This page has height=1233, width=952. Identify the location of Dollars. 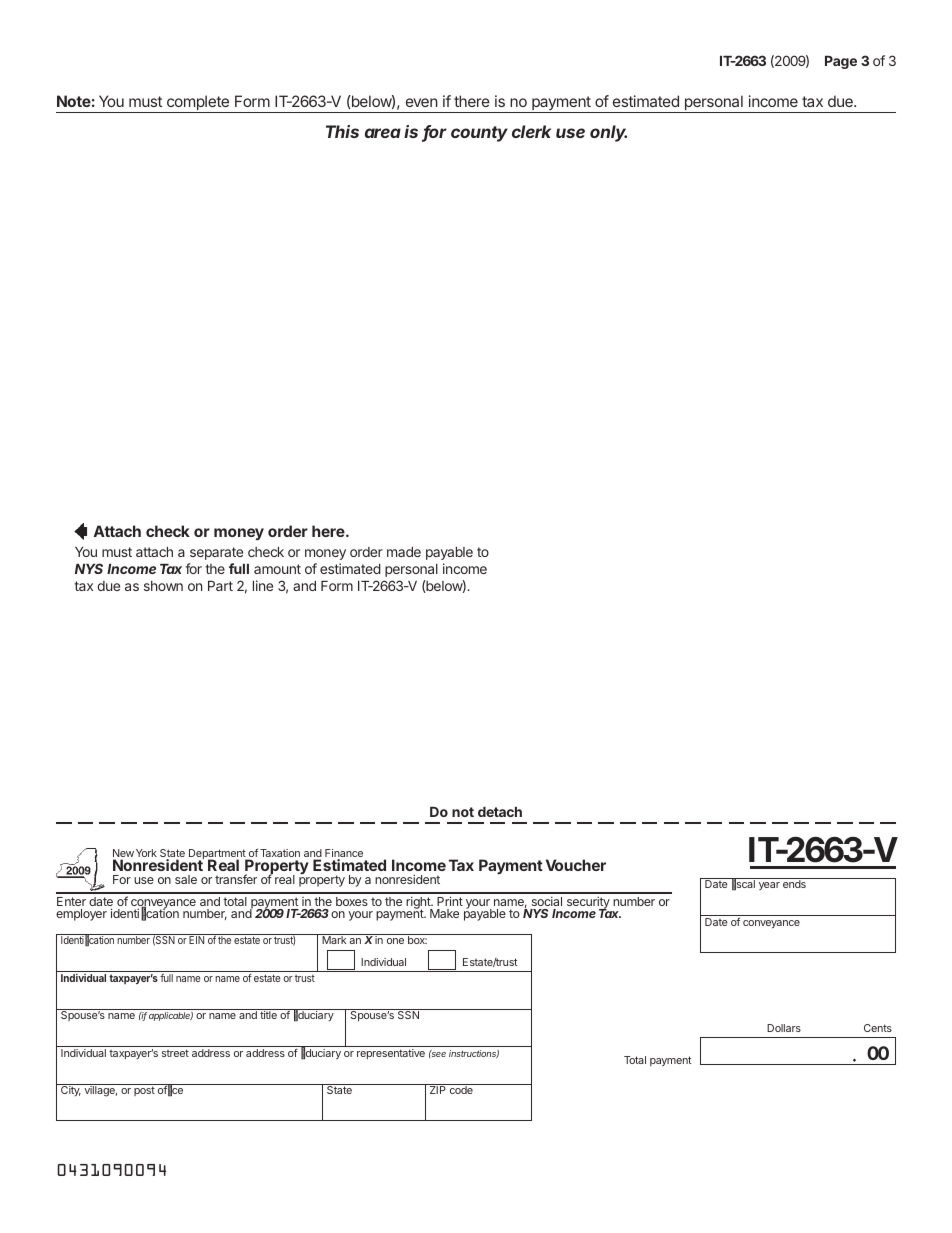
(784, 1028).
